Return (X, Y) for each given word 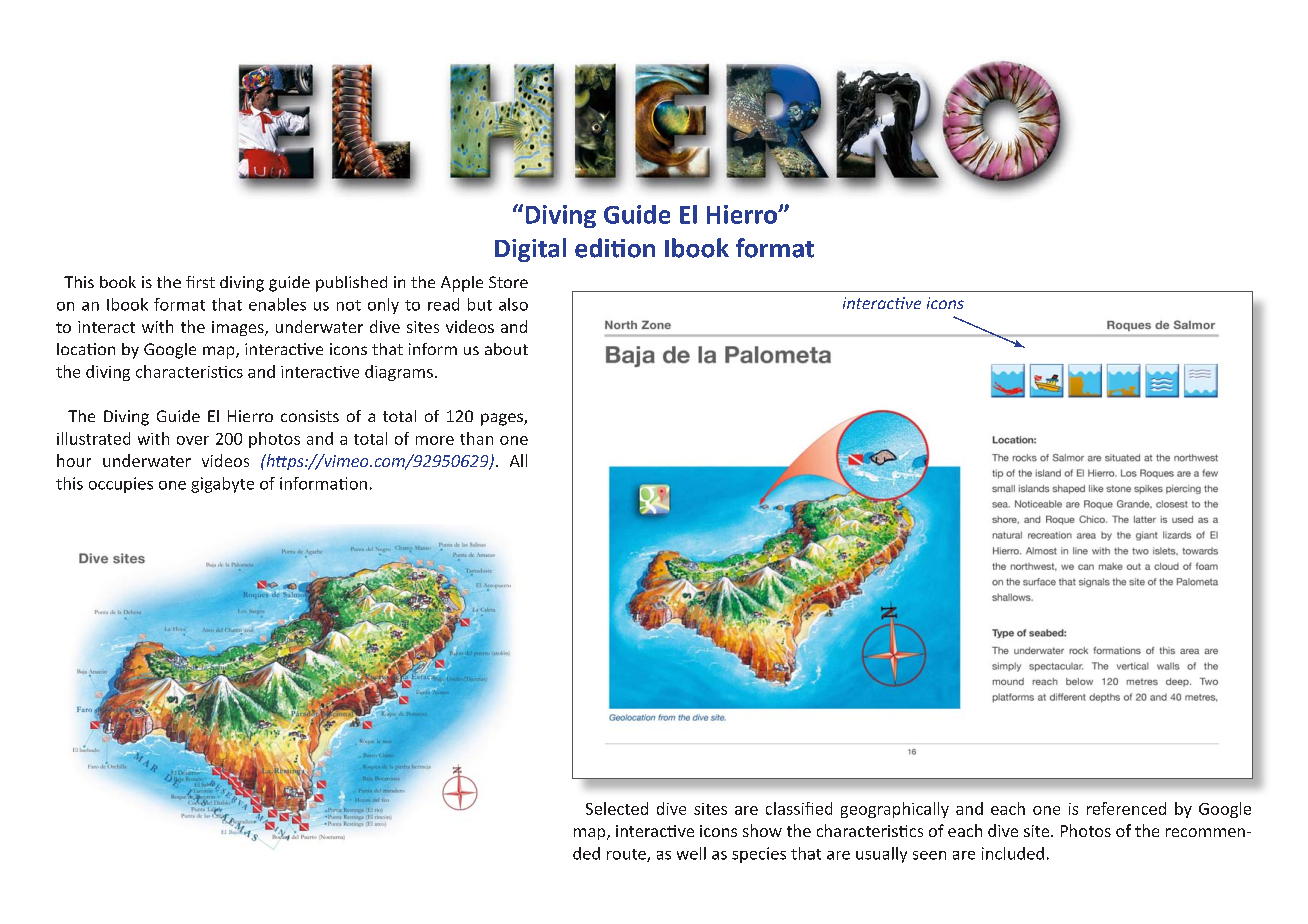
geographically (895, 810)
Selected (617, 808)
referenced (1126, 808)
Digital (530, 250)
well (691, 853)
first (200, 282)
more (435, 440)
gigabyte (222, 485)
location (86, 349)
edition (615, 248)
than (476, 438)
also (513, 304)
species (759, 855)
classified (799, 808)
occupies (121, 485)
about (506, 349)
